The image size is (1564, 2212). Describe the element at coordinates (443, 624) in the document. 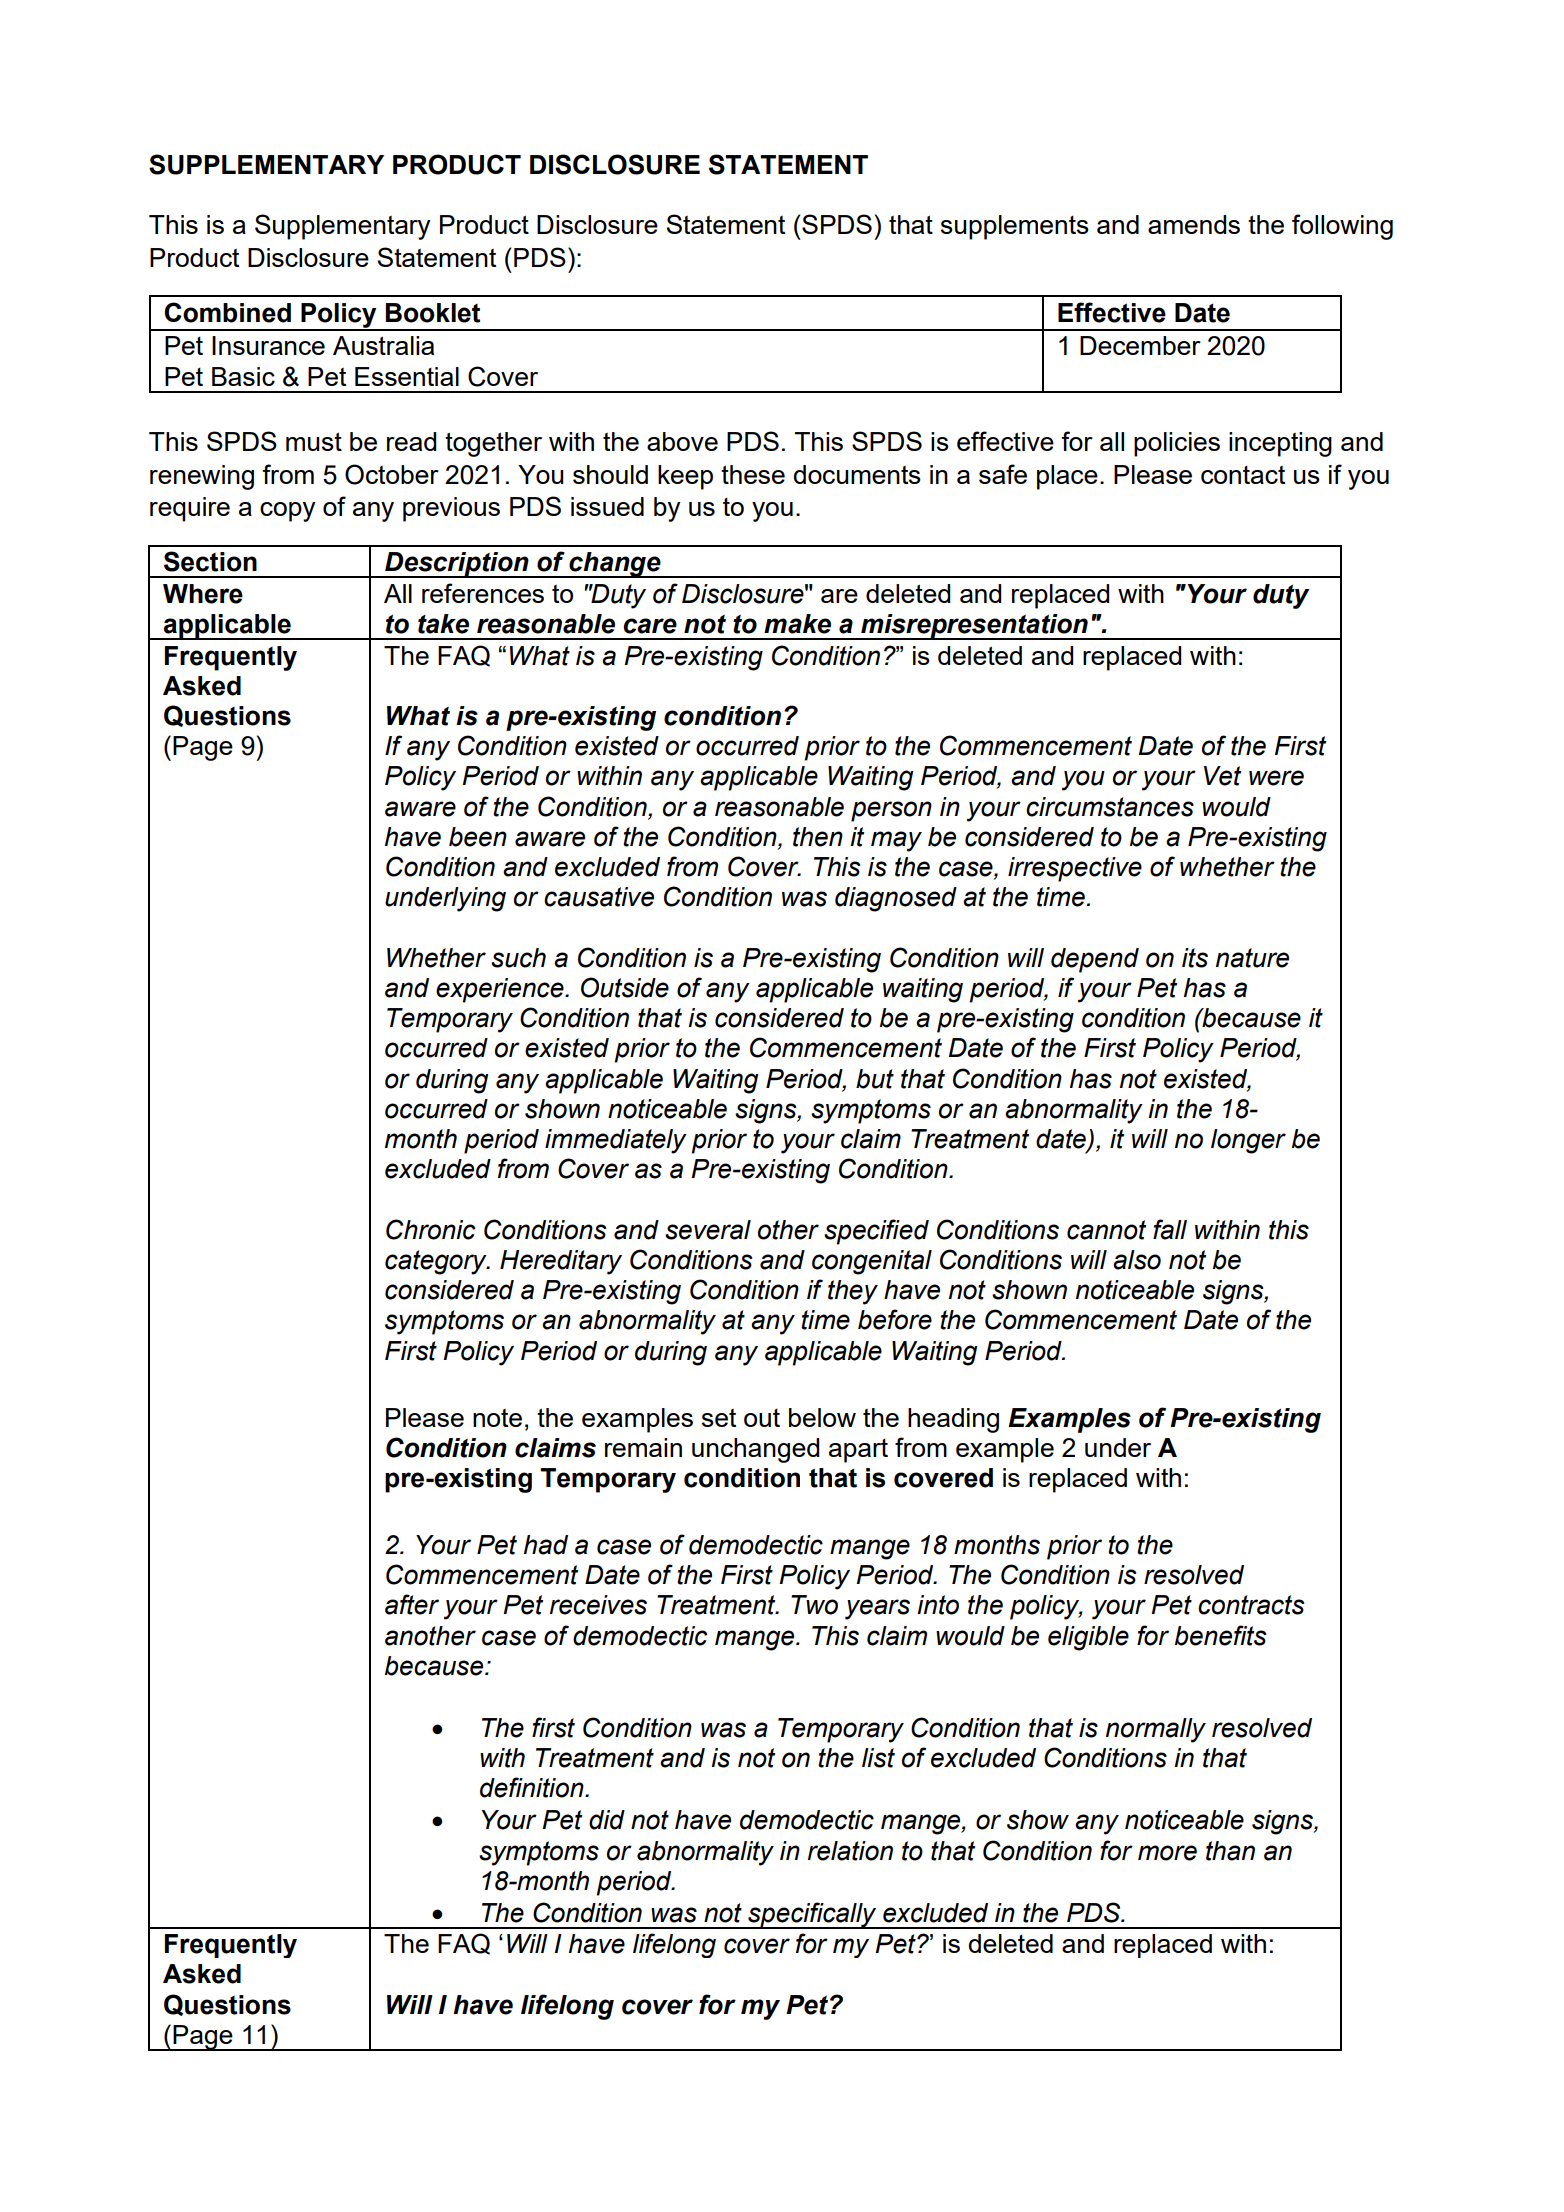

I see `take` at that location.
